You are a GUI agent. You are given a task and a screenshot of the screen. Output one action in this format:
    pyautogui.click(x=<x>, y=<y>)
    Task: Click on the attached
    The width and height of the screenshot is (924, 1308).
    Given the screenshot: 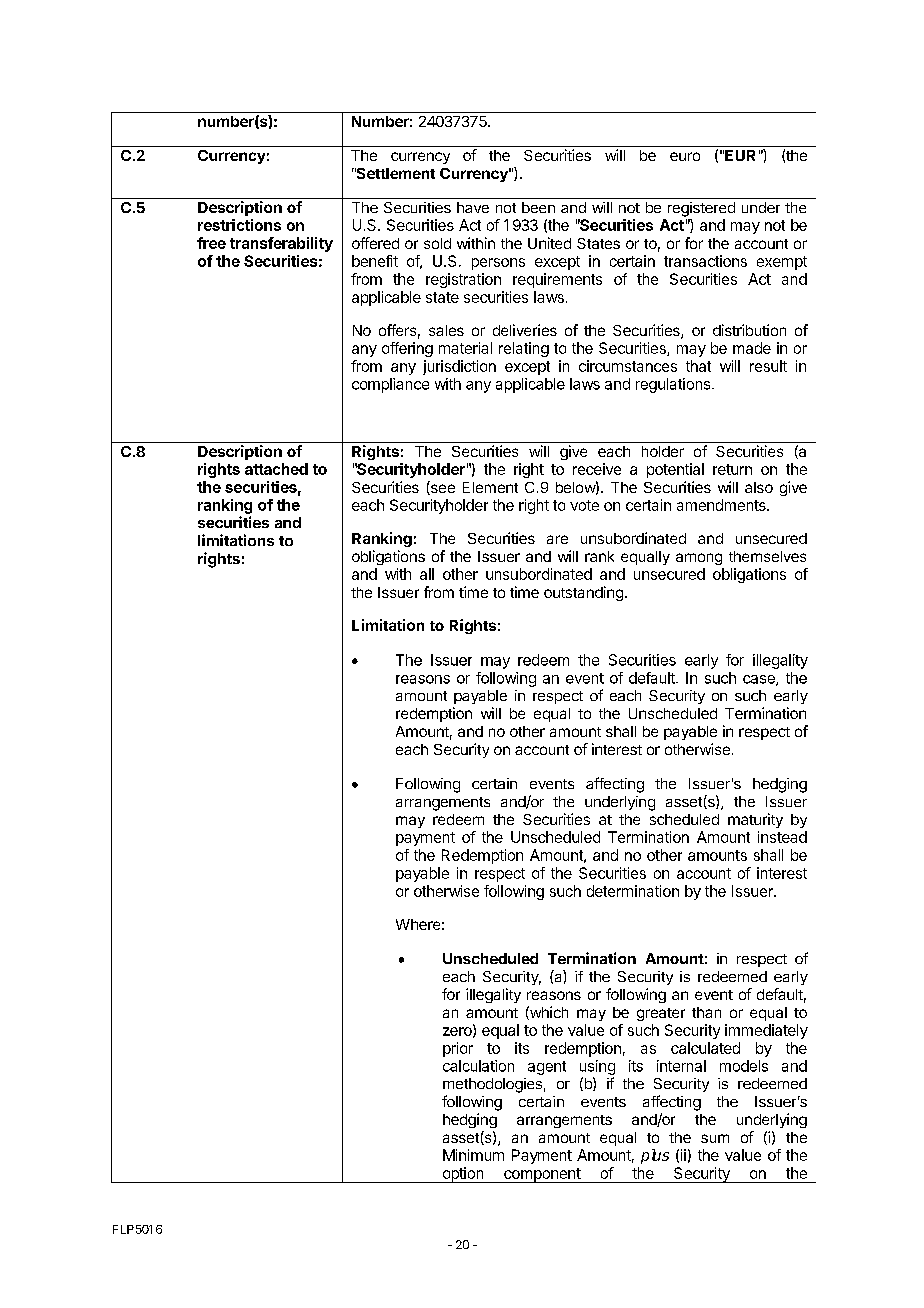 What is the action you would take?
    pyautogui.click(x=276, y=469)
